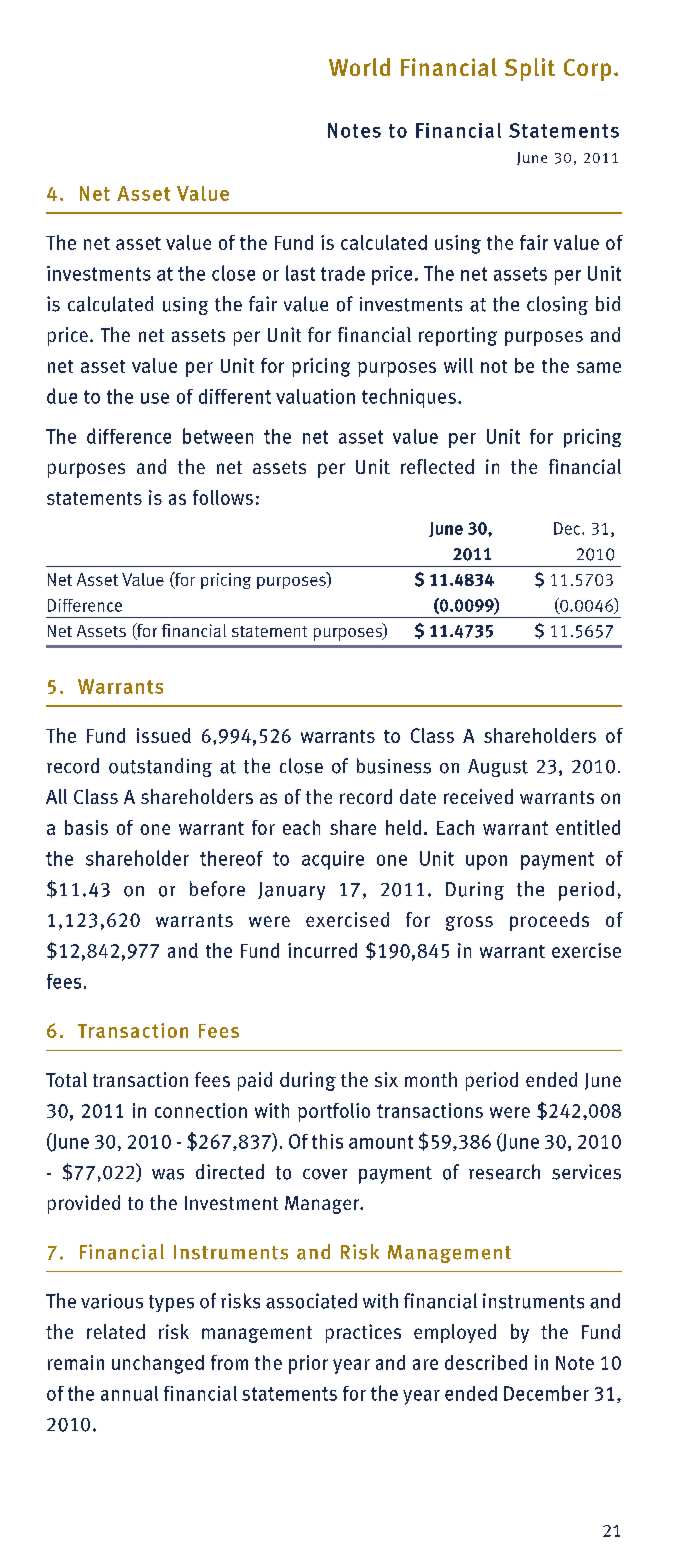  I want to click on World, so click(359, 67).
